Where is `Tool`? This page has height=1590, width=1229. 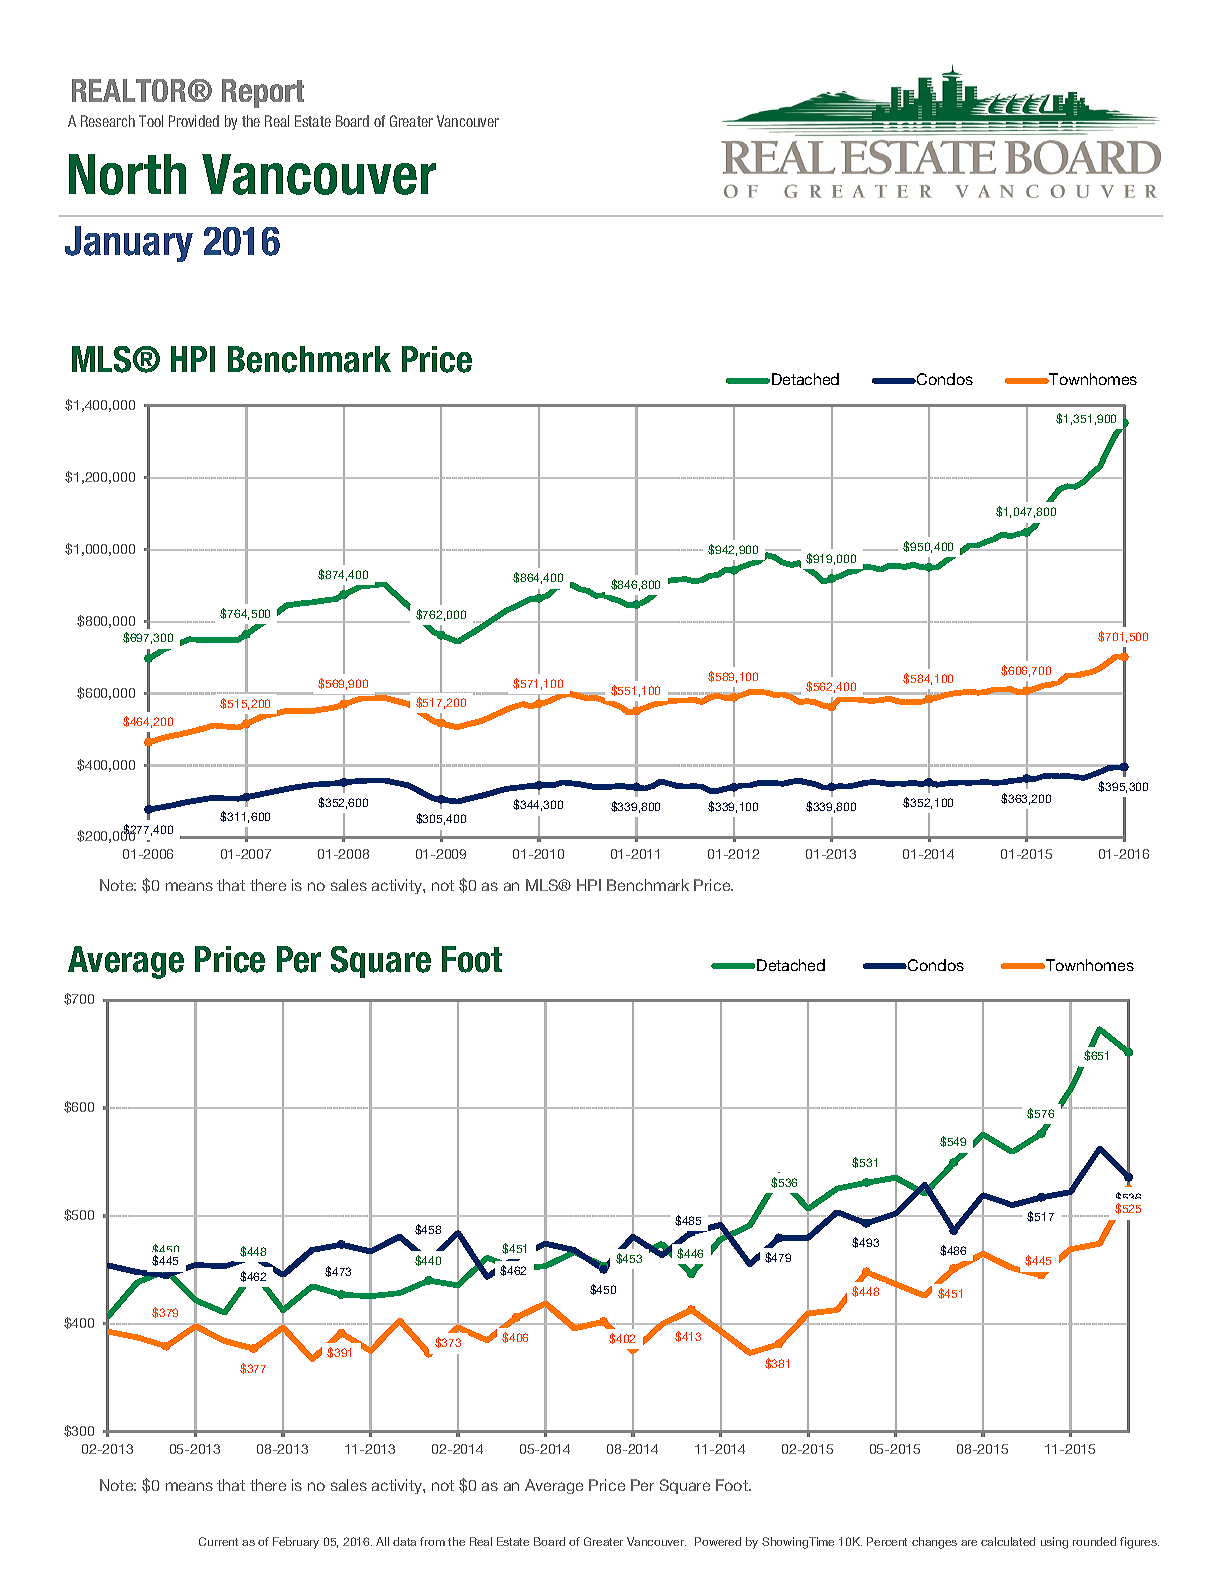 Tool is located at coordinates (151, 121).
